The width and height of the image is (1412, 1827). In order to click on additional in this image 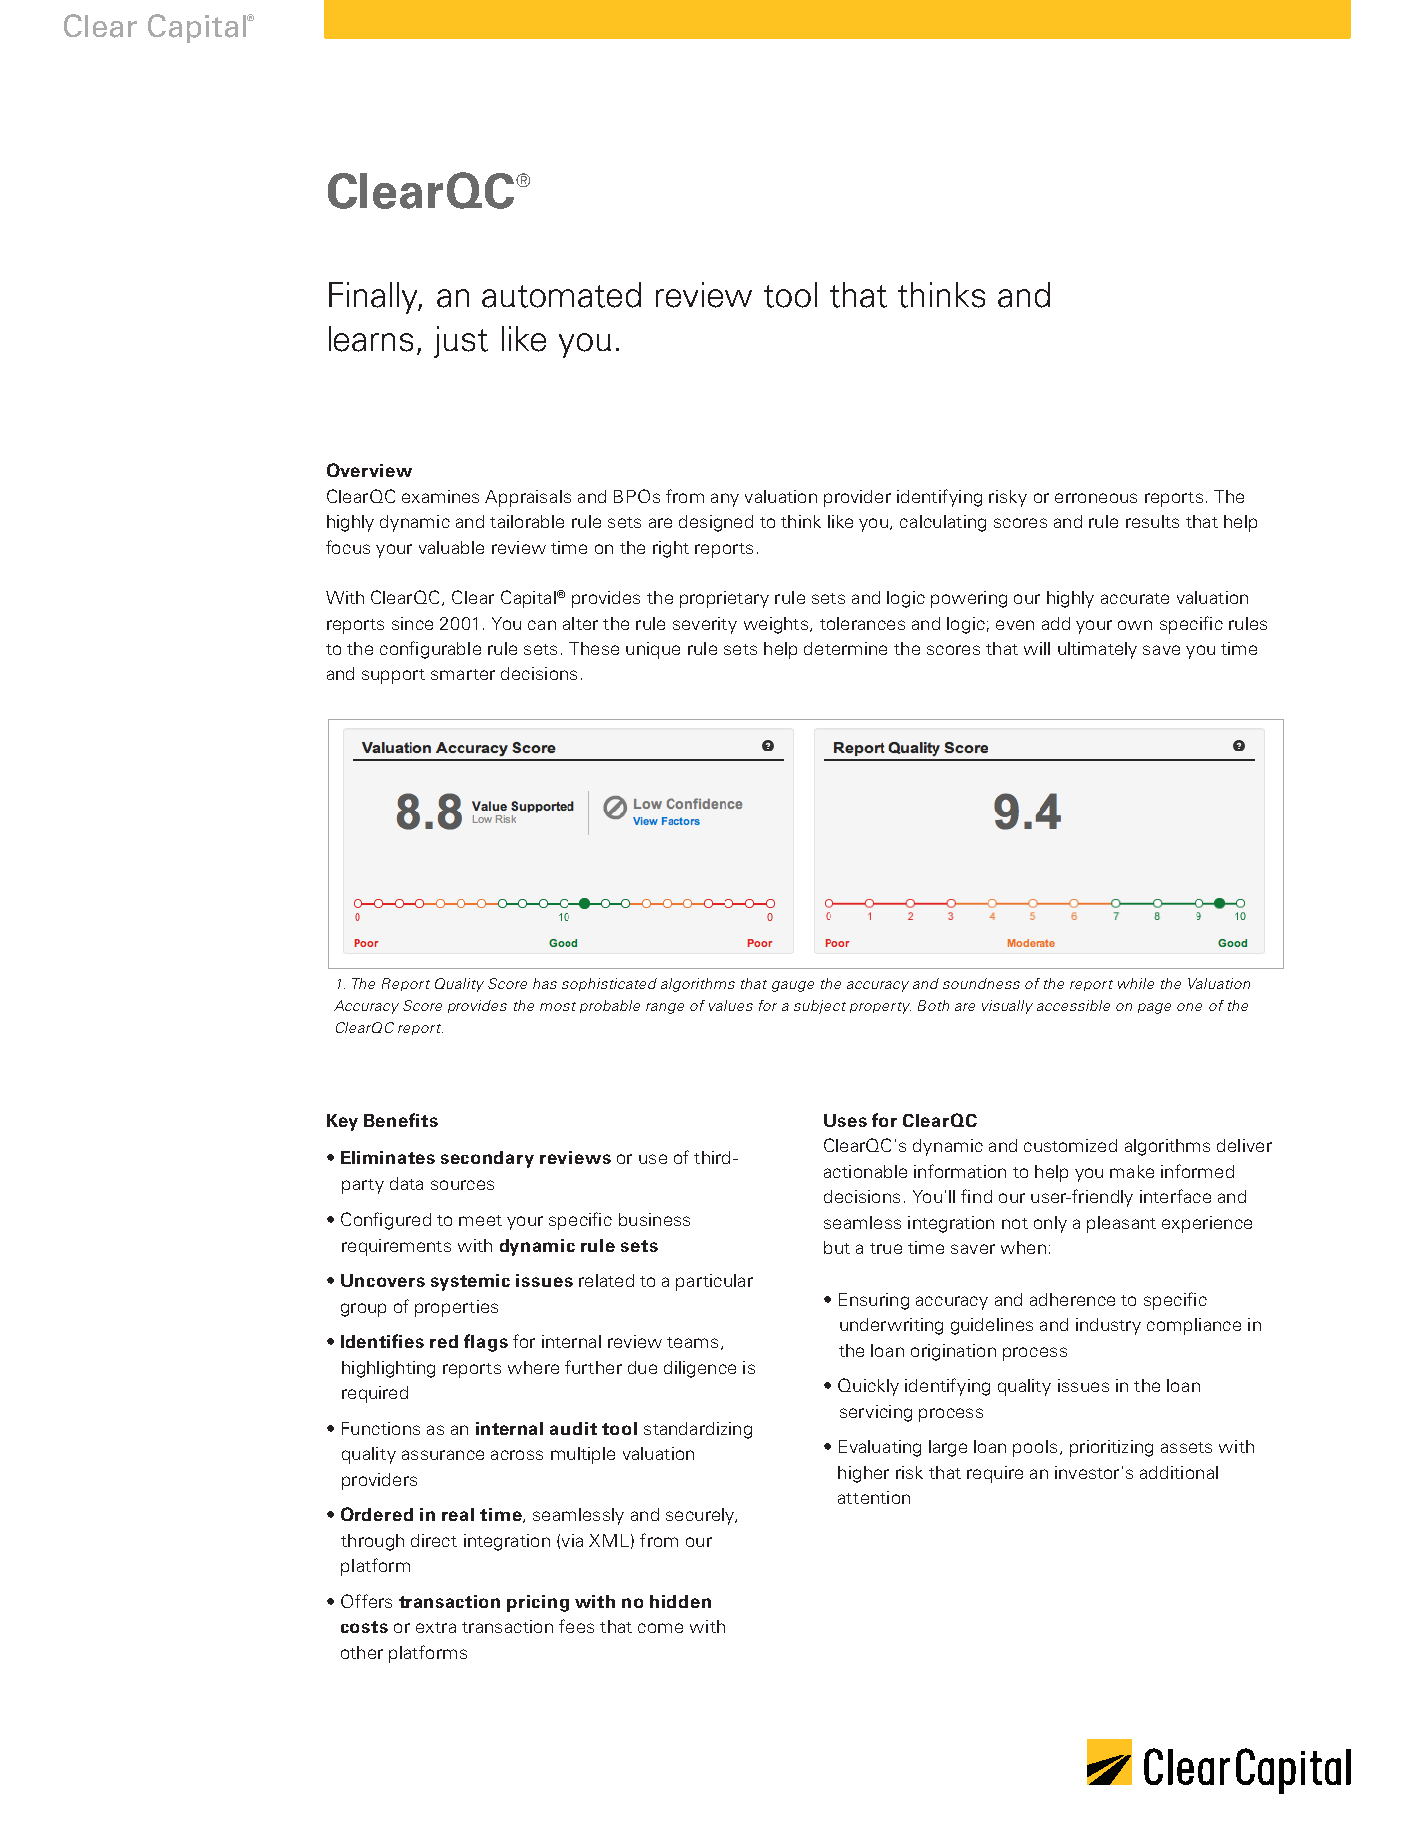, I will do `click(1179, 1472)`.
